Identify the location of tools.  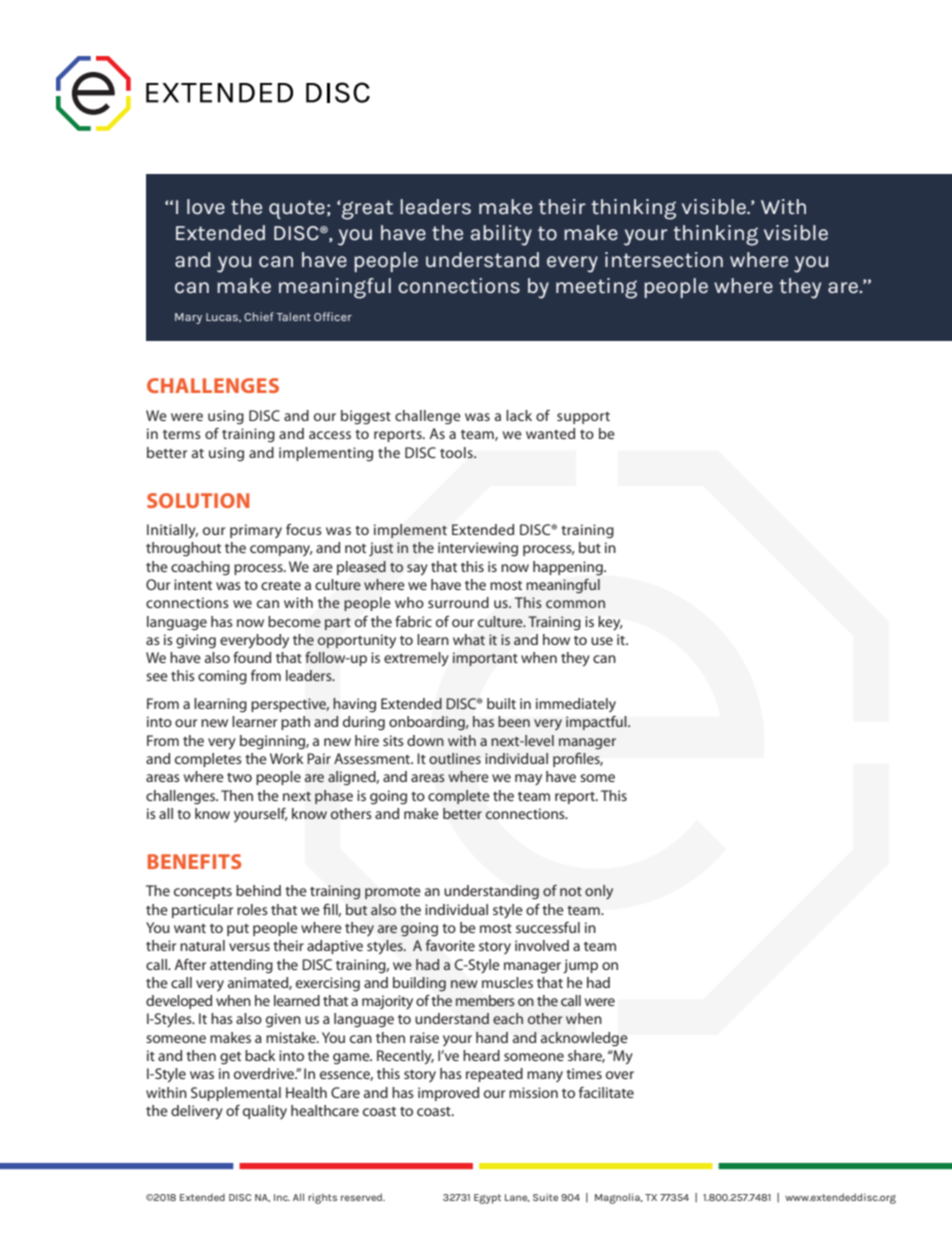
(457, 452).
